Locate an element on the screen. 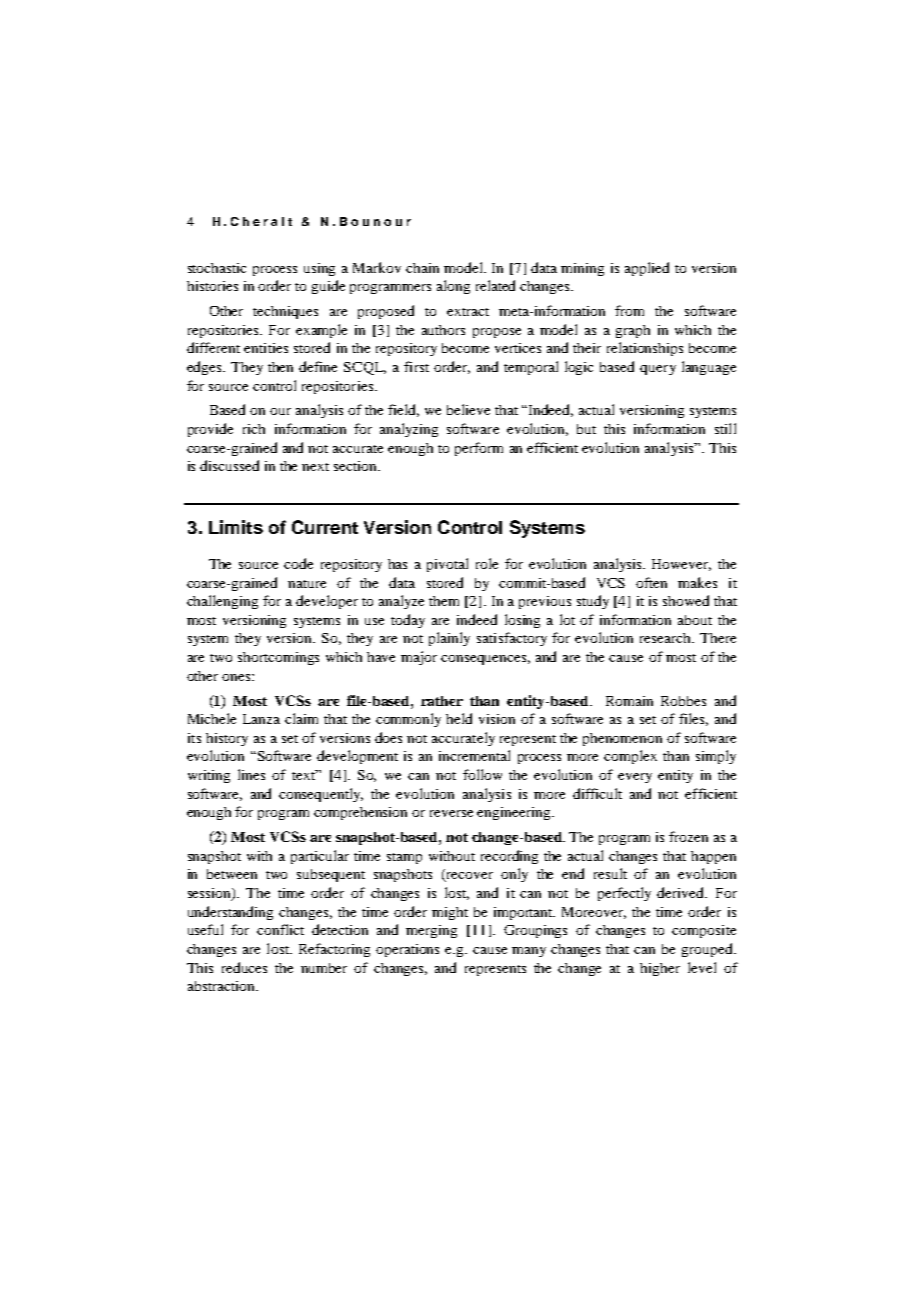  role is located at coordinates (487, 563).
